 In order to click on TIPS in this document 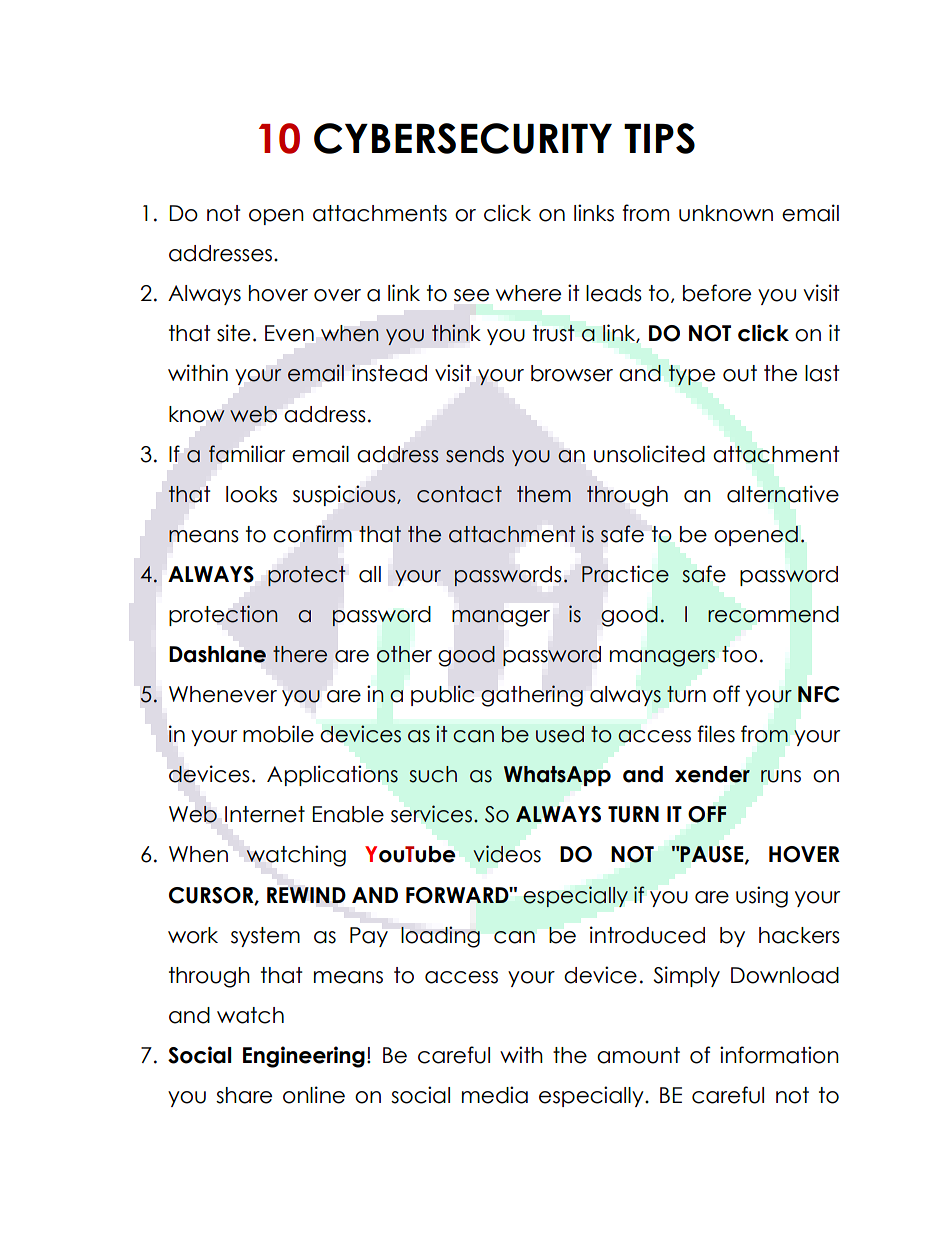, I will do `click(659, 138)`.
